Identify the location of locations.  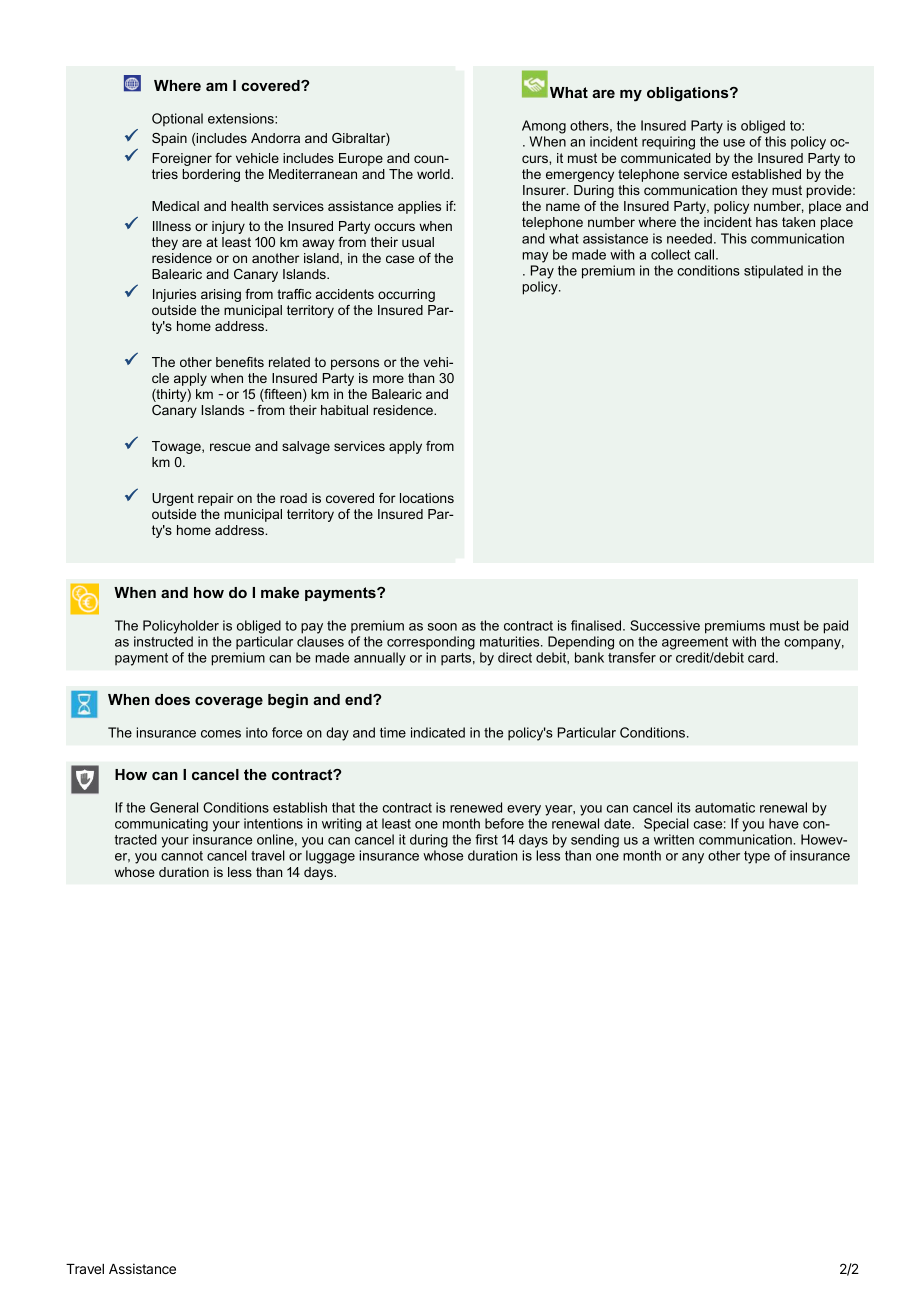
(427, 498).
